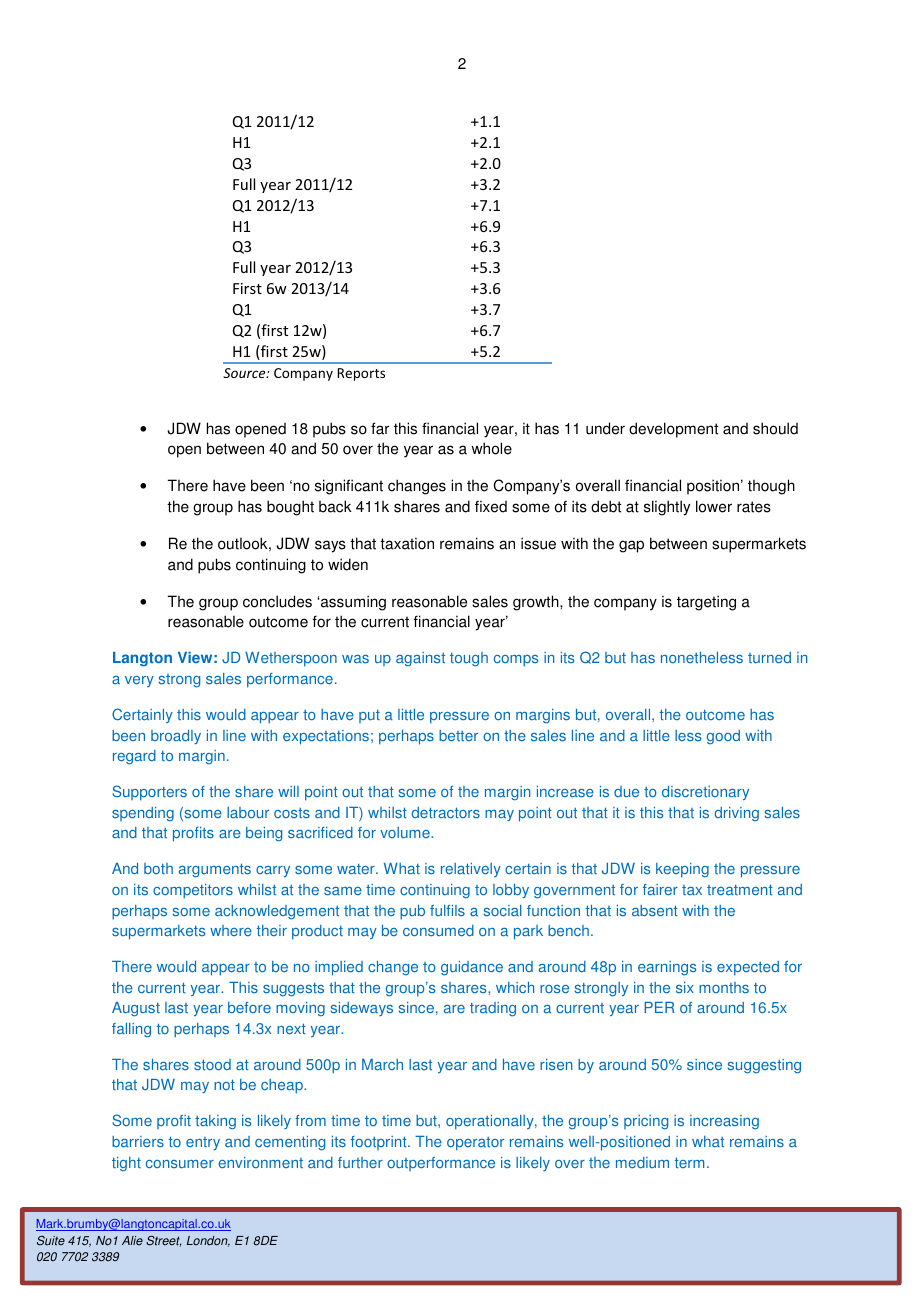 The height and width of the screenshot is (1308, 924). Describe the element at coordinates (143, 814) in the screenshot. I see `spending` at that location.
